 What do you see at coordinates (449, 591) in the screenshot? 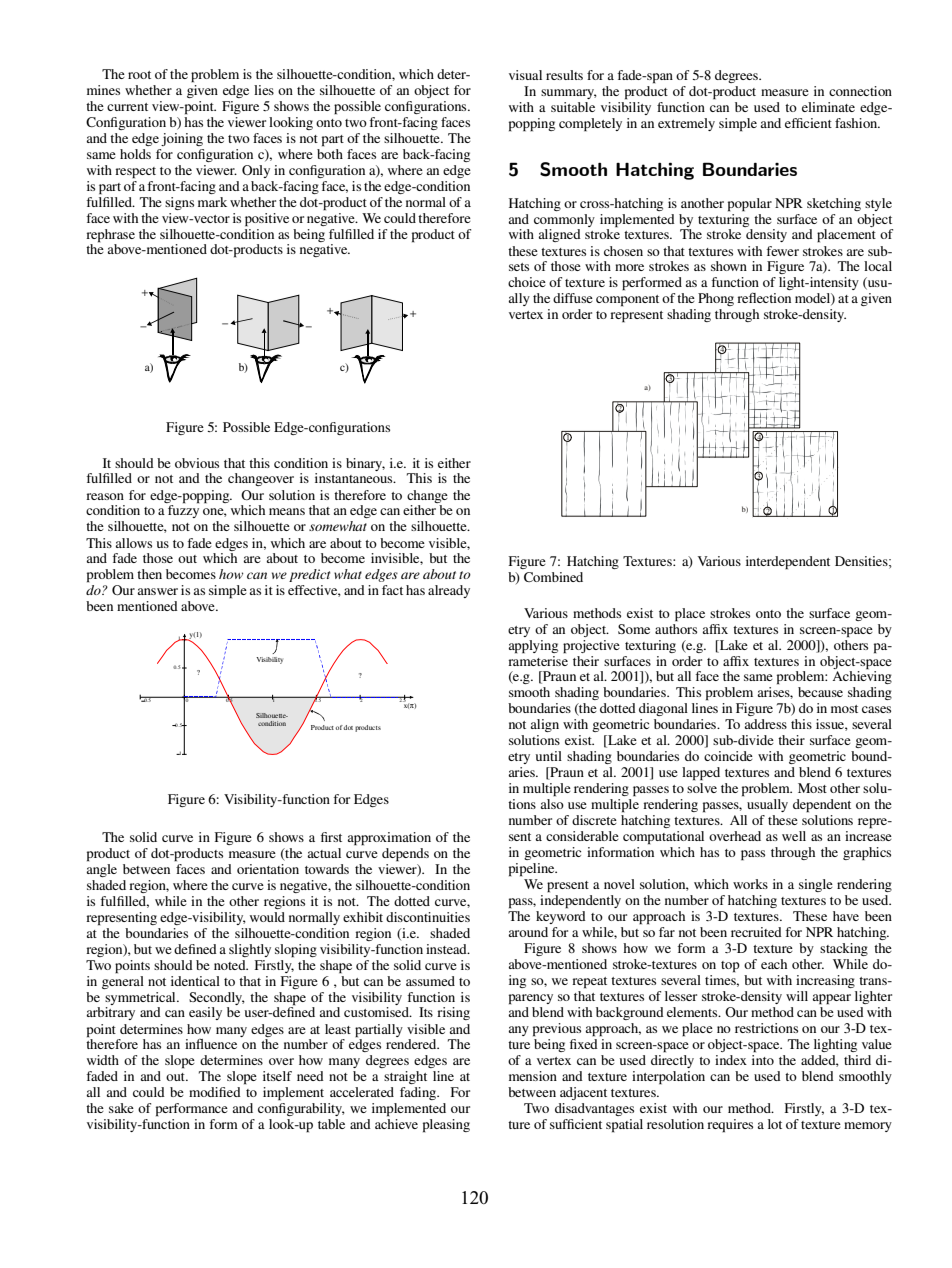
I see `already` at bounding box center [449, 591].
